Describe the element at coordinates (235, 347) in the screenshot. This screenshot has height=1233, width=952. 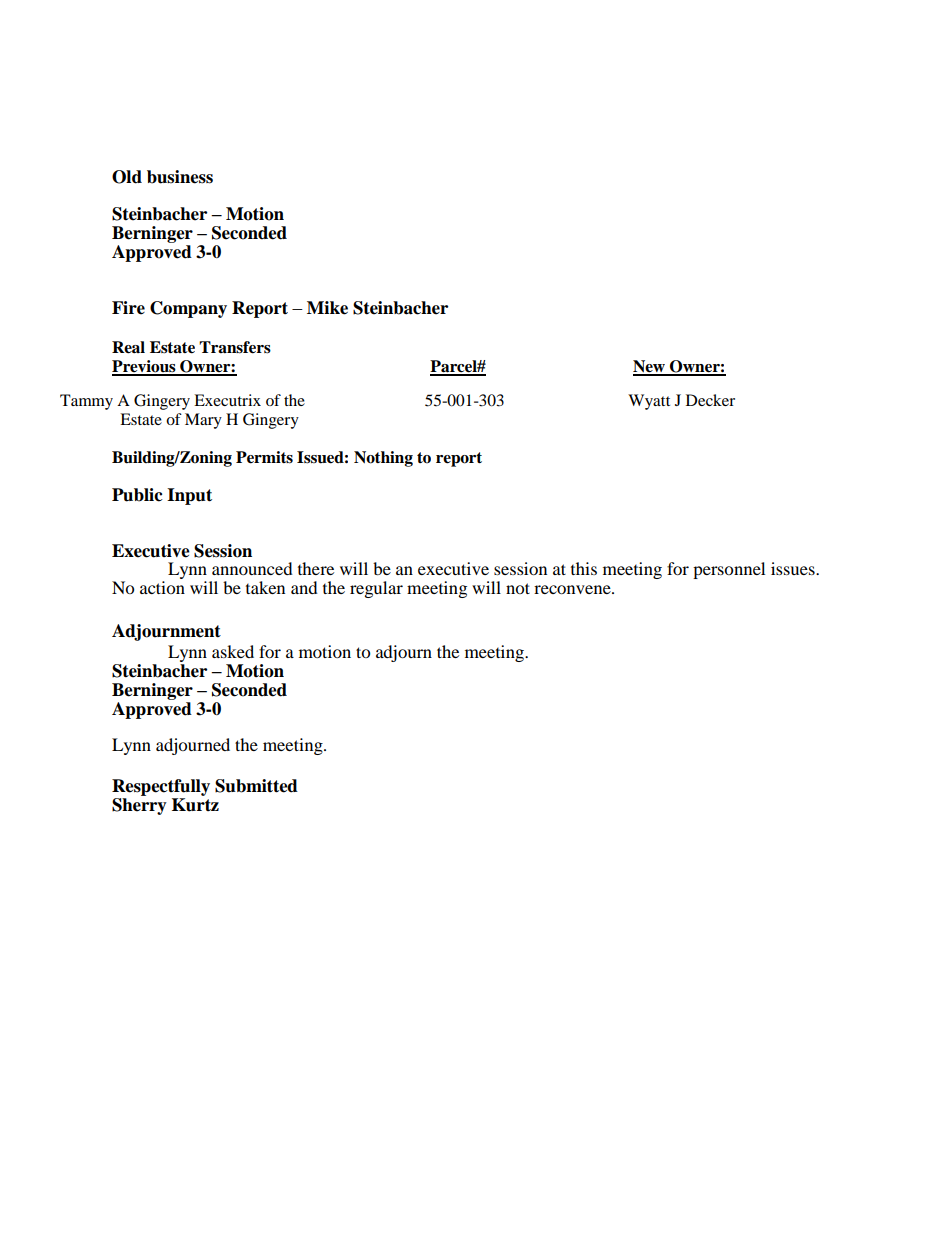
I see `Transfers` at that location.
